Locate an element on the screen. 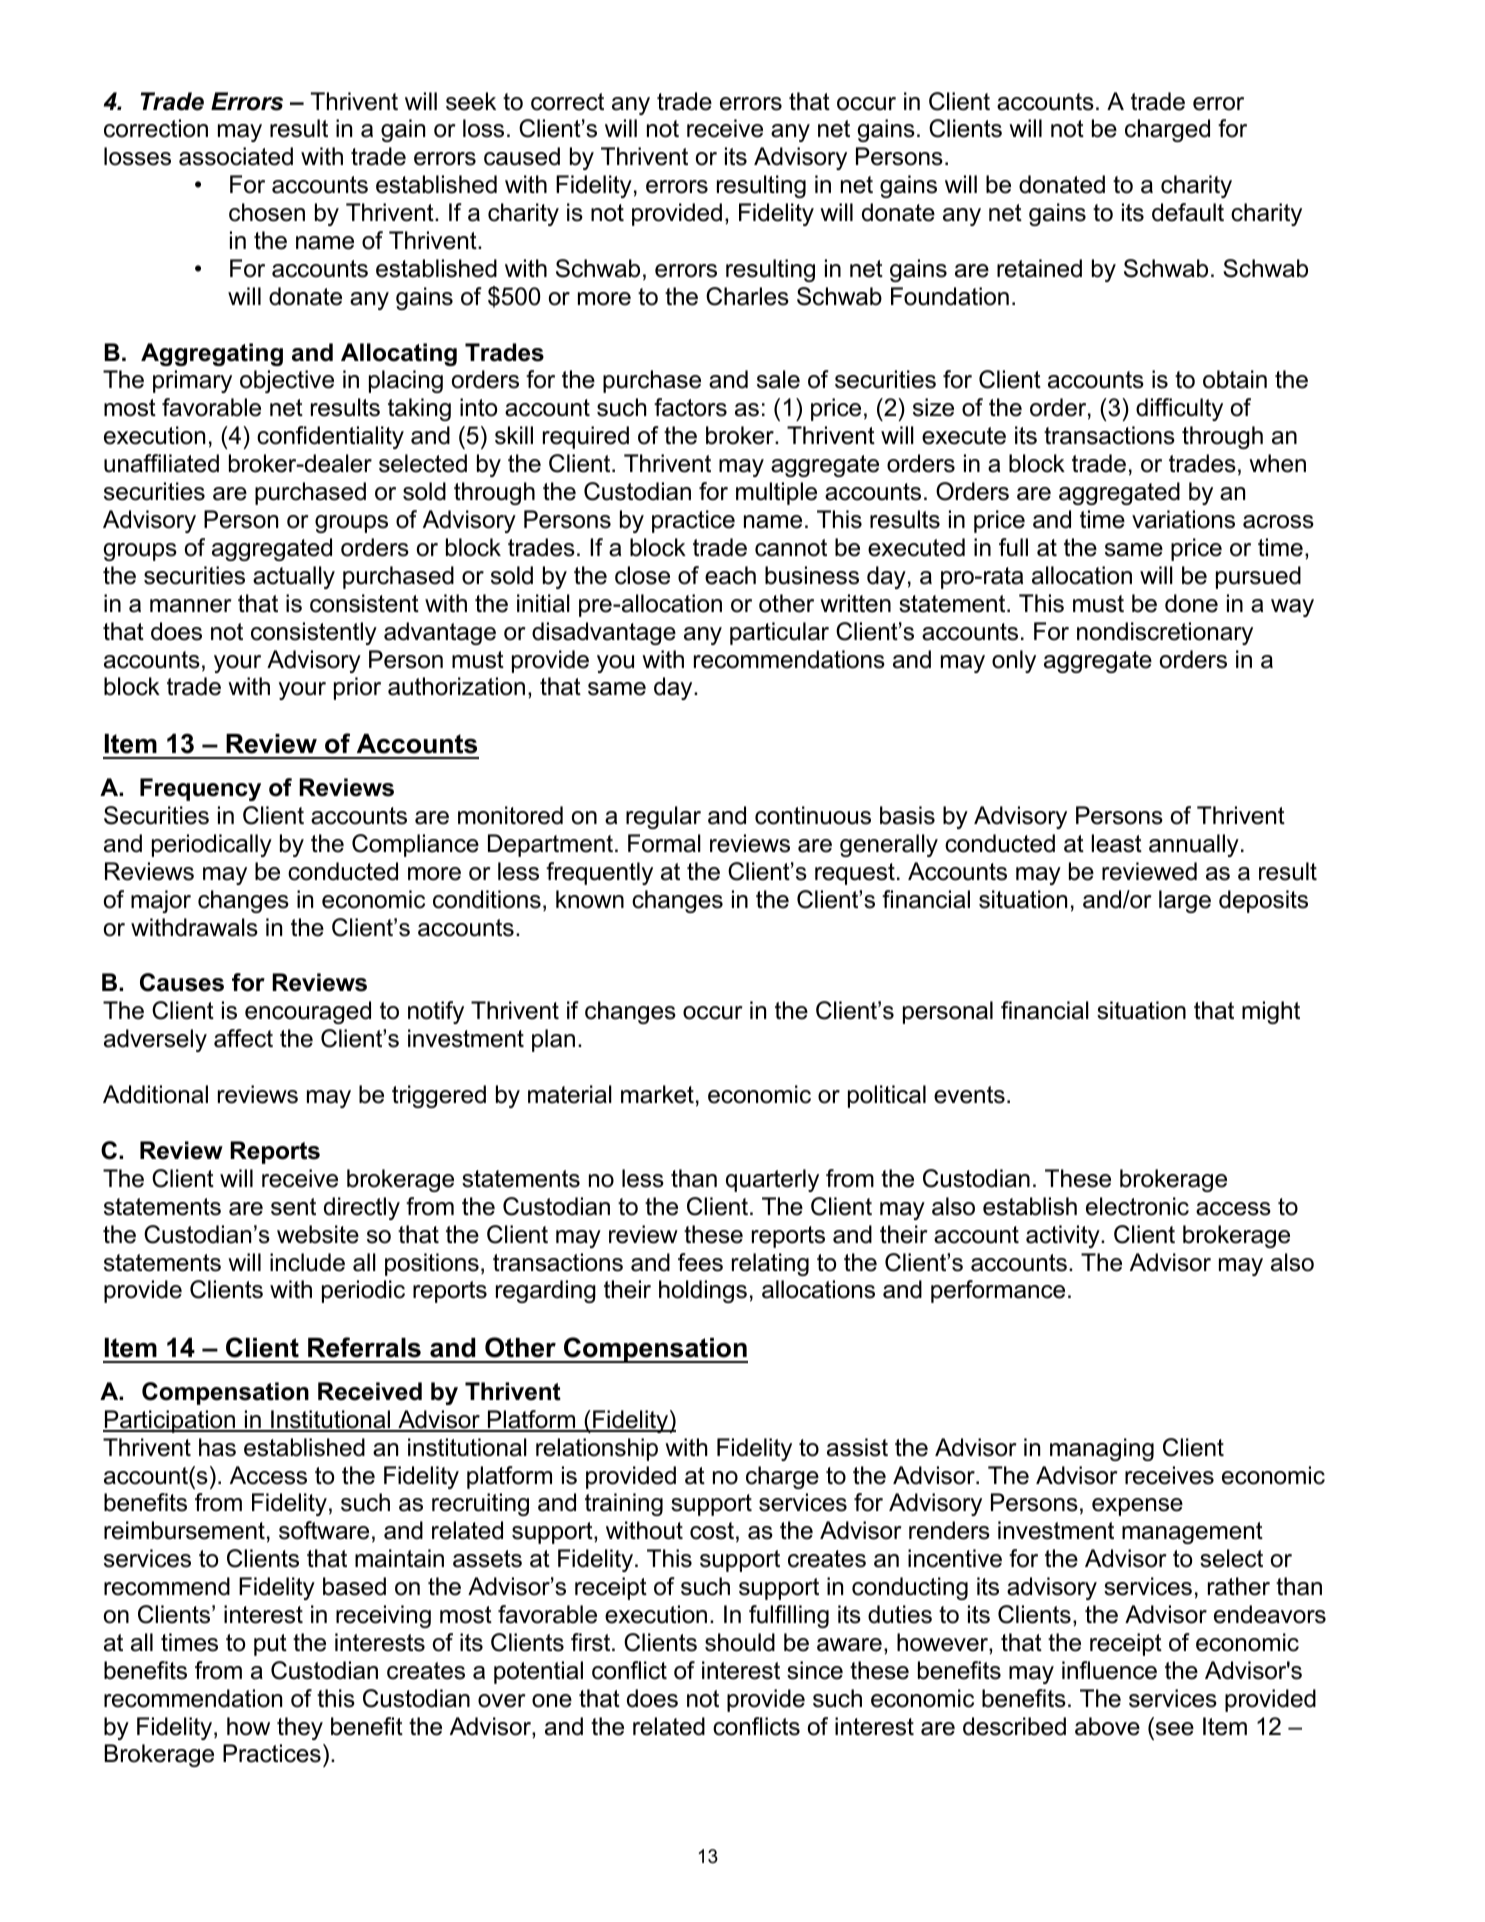 Image resolution: width=1485 pixels, height=1922 pixels. put is located at coordinates (270, 1645).
